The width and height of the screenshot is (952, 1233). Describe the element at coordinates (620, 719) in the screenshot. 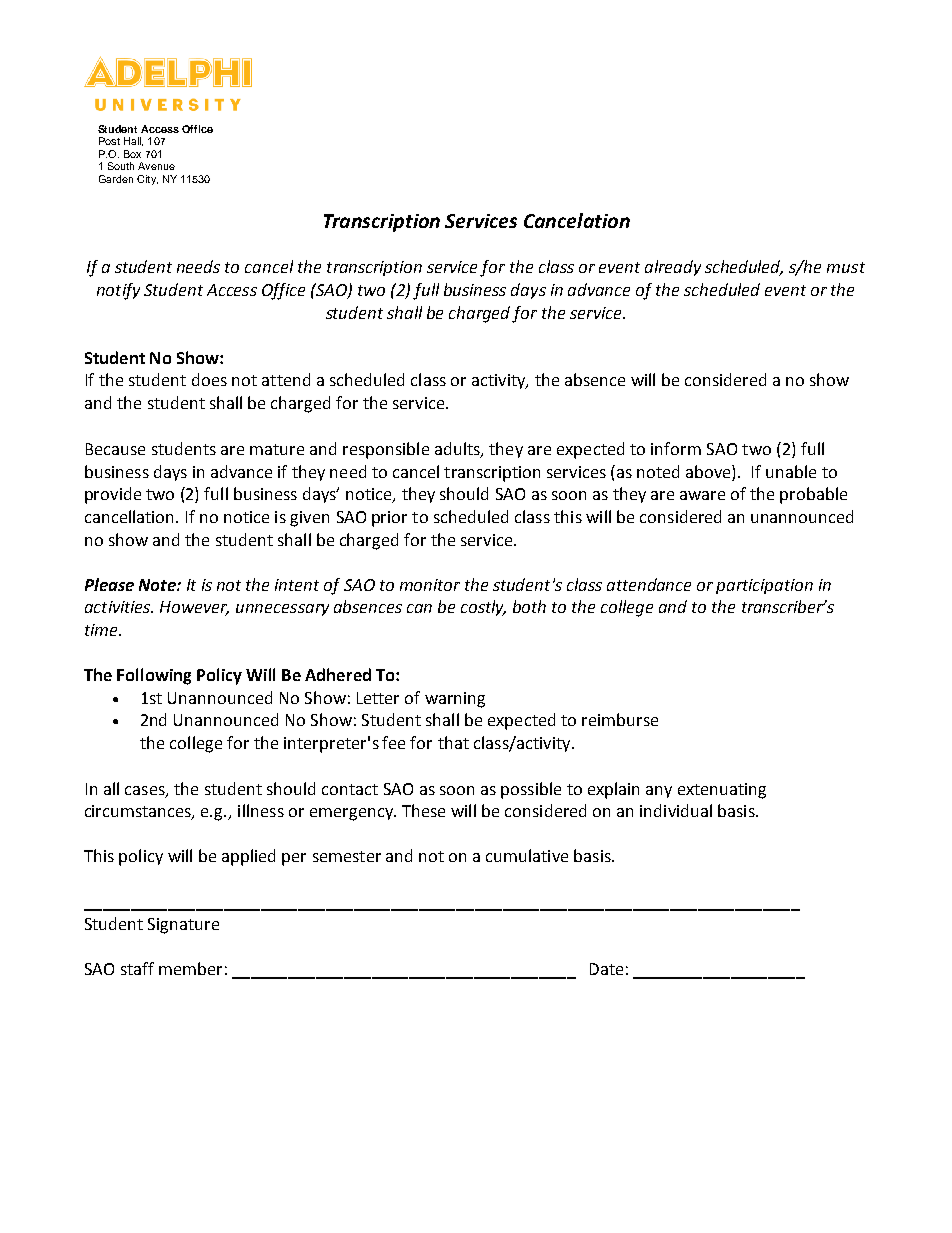

I see `reimburse` at that location.
